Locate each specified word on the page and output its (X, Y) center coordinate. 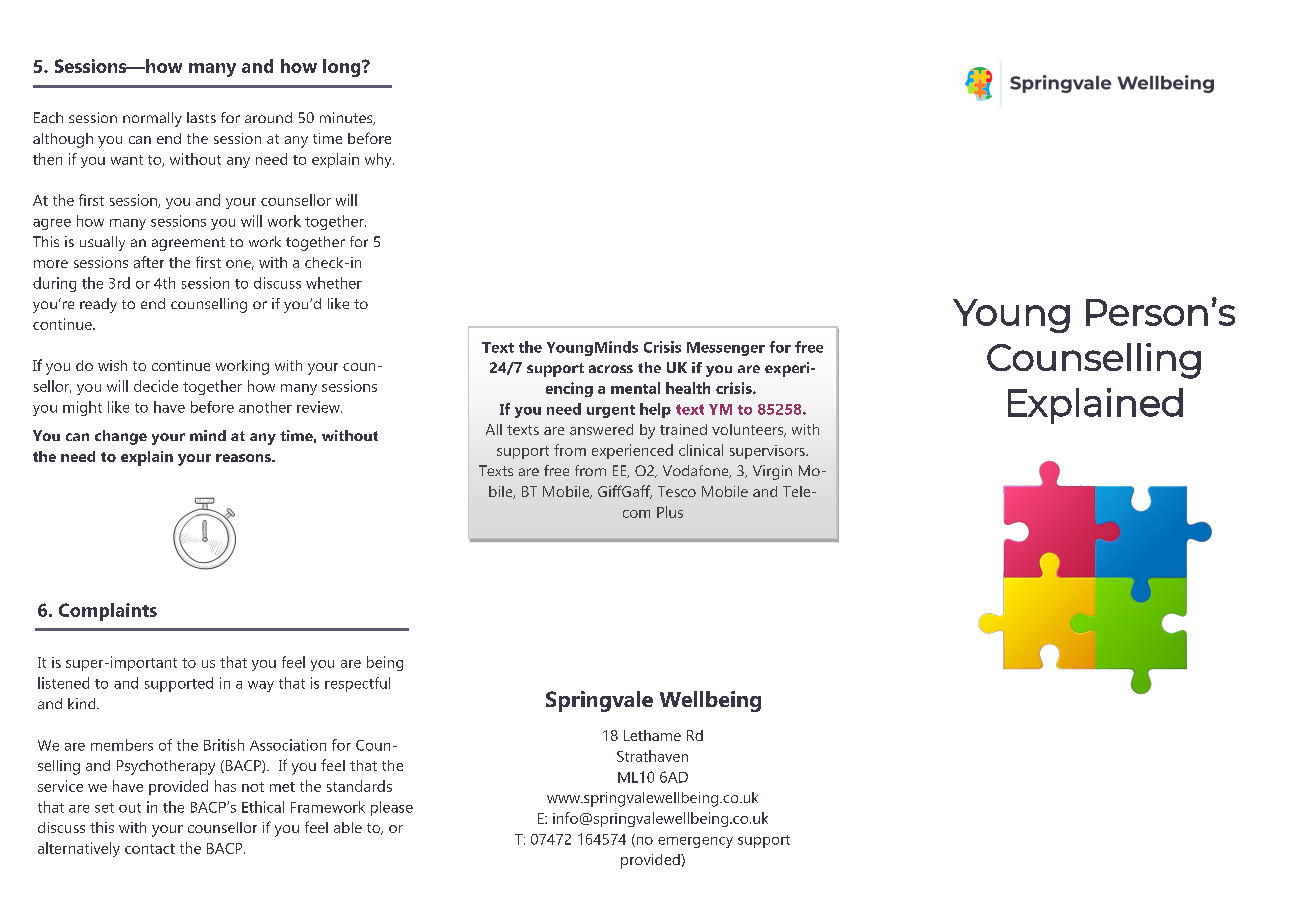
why (379, 160)
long (343, 68)
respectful (357, 684)
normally (152, 119)
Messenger (726, 349)
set (104, 808)
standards (359, 786)
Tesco (677, 491)
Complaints (108, 612)
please (392, 808)
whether (334, 283)
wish (112, 365)
